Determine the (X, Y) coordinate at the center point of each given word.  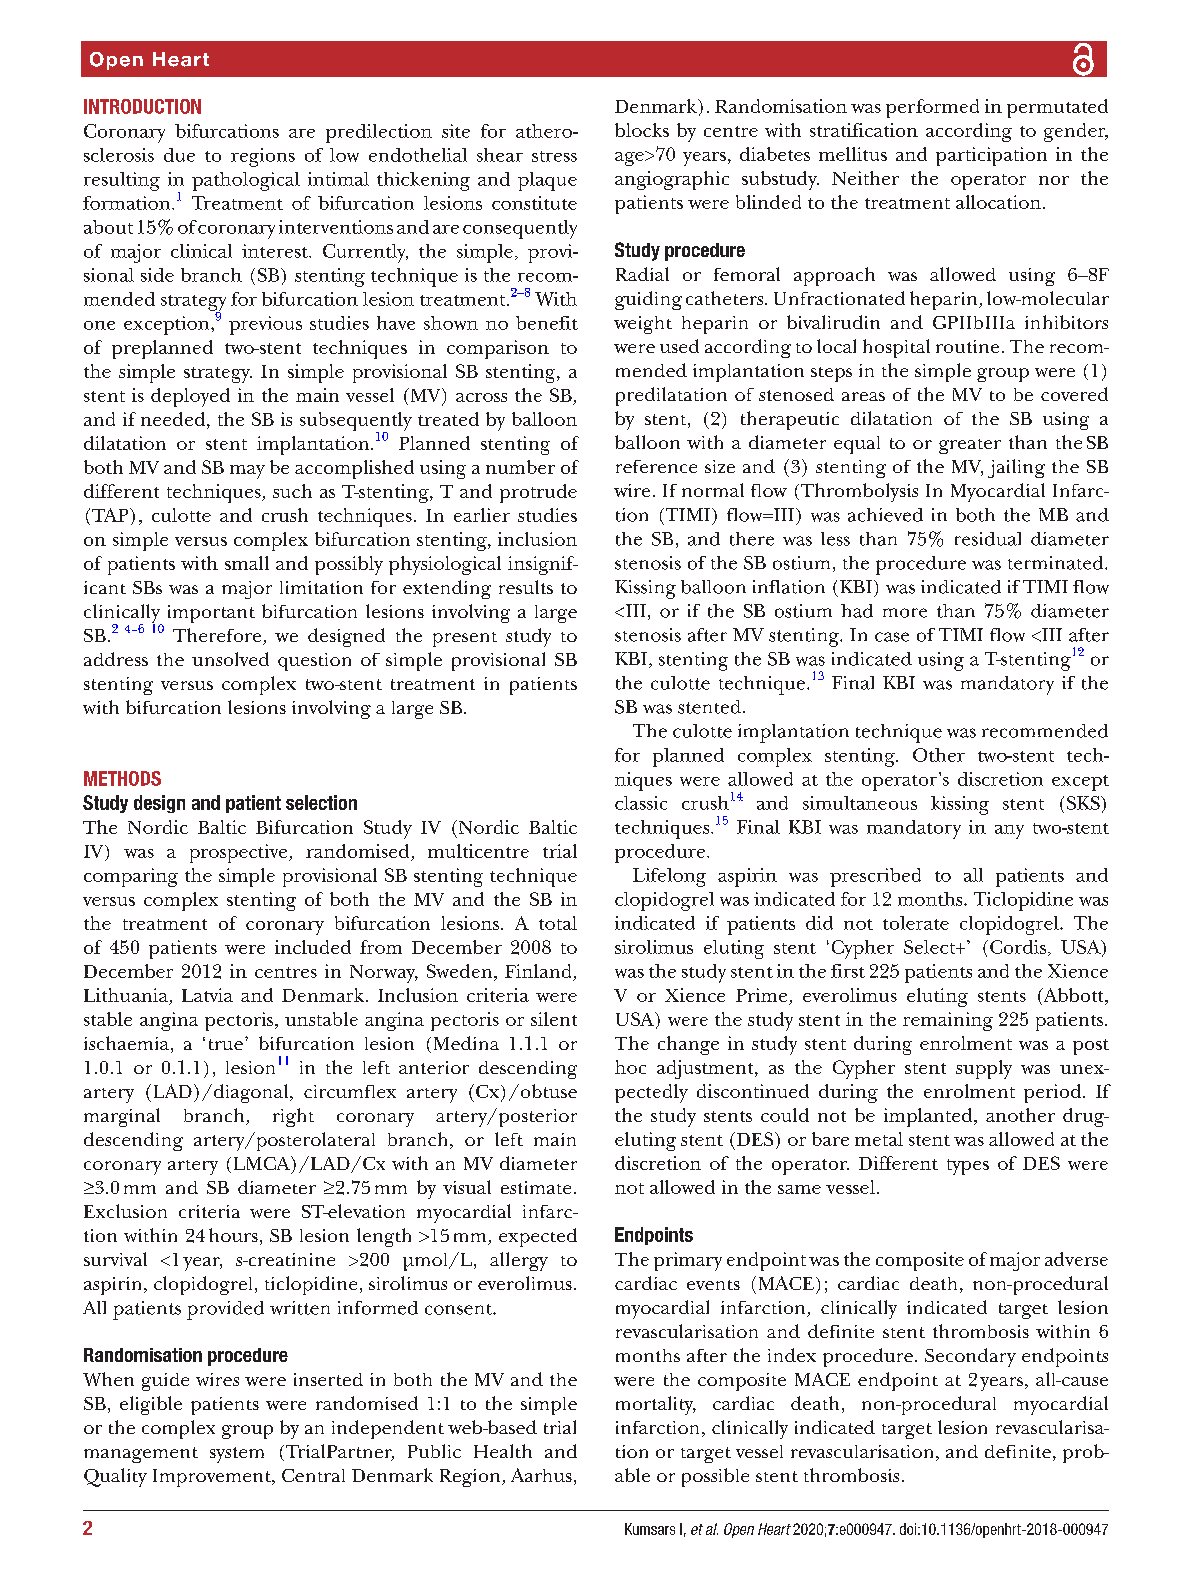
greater (970, 446)
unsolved (230, 659)
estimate (536, 1187)
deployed (190, 397)
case (892, 637)
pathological (246, 181)
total (558, 923)
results (526, 587)
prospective (240, 853)
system (237, 1455)
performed (932, 108)
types (968, 1167)
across (481, 397)
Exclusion (125, 1211)
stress (554, 156)
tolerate (916, 923)
